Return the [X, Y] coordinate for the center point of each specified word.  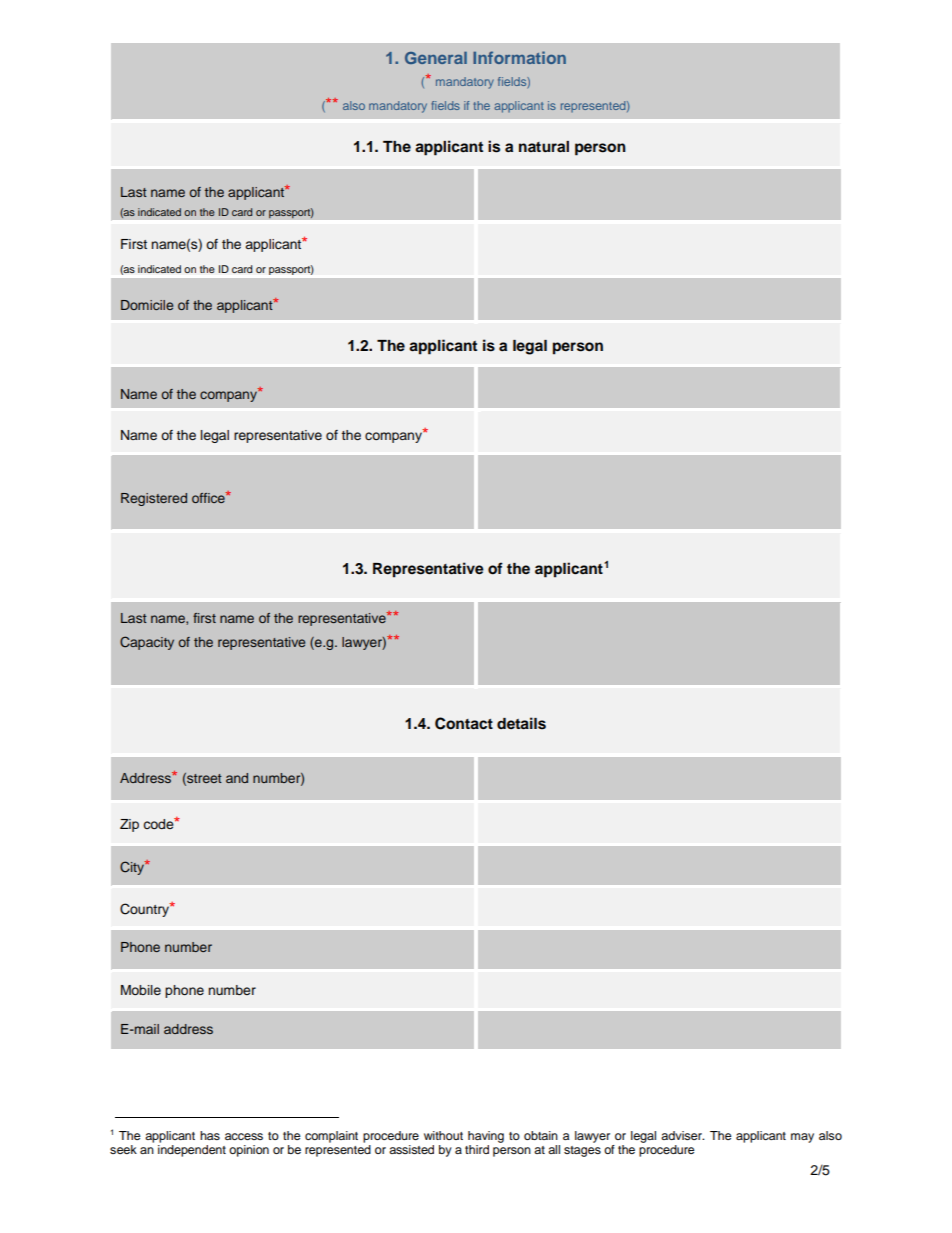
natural [544, 146]
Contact [464, 723]
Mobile [141, 990]
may [802, 1138]
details [521, 723]
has [210, 1135]
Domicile [147, 305]
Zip [129, 825]
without [443, 1135]
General [436, 58]
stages [582, 1151]
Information [519, 57]
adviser [682, 1135]
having [486, 1137]
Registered [154, 499]
